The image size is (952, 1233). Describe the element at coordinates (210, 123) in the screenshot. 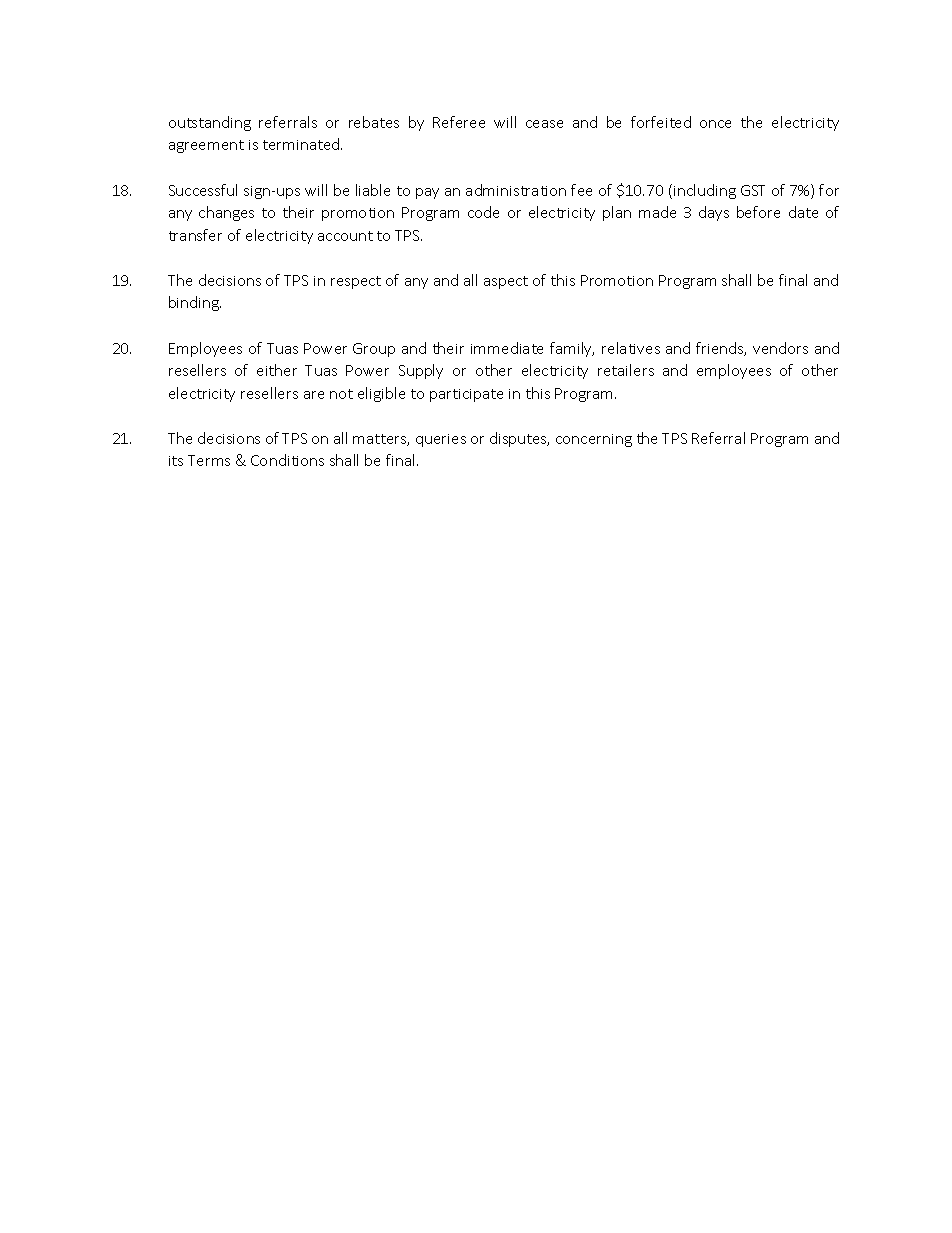

I see `outstanding` at that location.
